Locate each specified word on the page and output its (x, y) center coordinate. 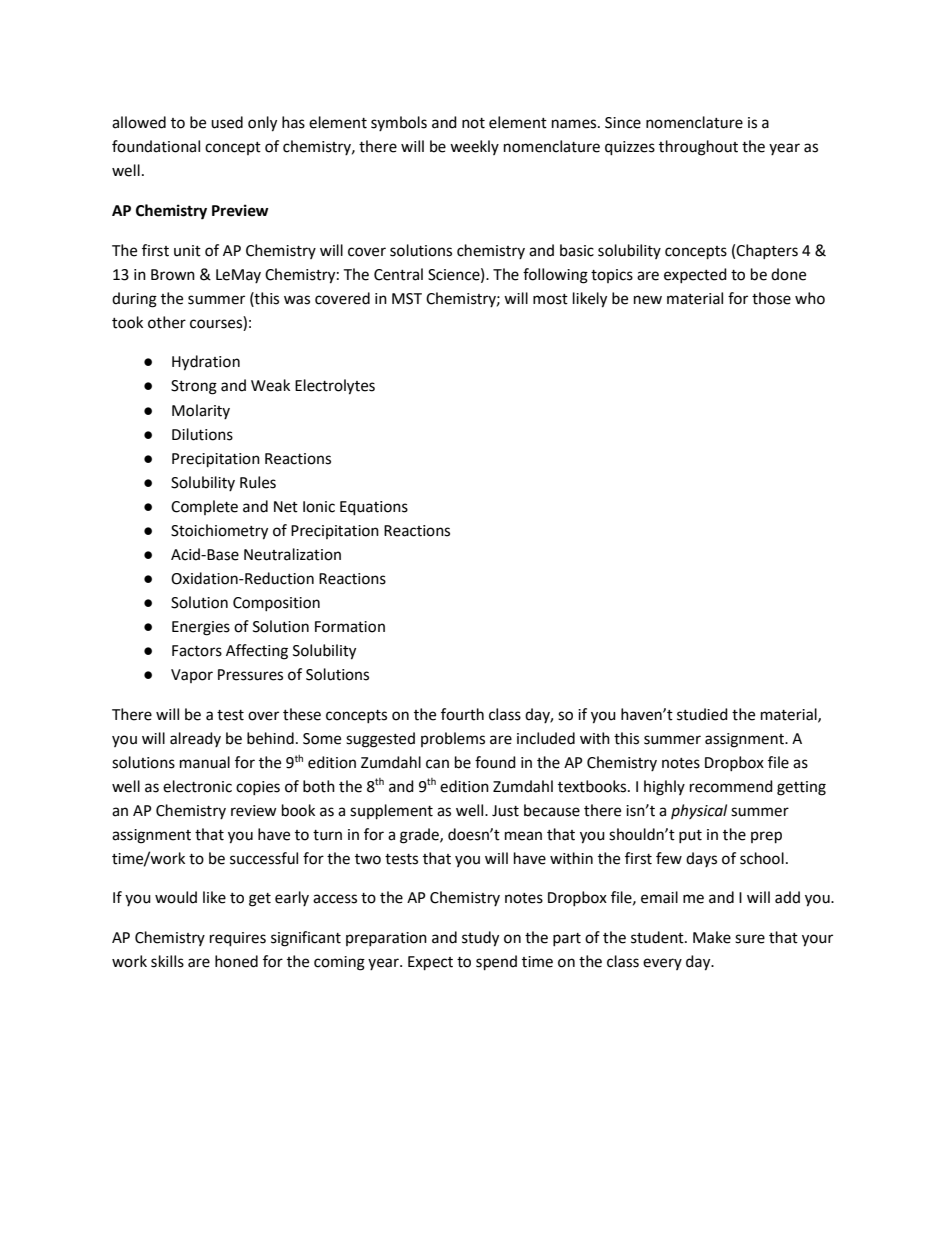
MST (407, 299)
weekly (474, 147)
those (771, 298)
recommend (731, 786)
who (810, 298)
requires (238, 939)
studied (702, 714)
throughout (698, 148)
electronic (197, 786)
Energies (201, 628)
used (227, 122)
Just (505, 811)
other (167, 322)
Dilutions (202, 434)
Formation (350, 627)
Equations (374, 508)
